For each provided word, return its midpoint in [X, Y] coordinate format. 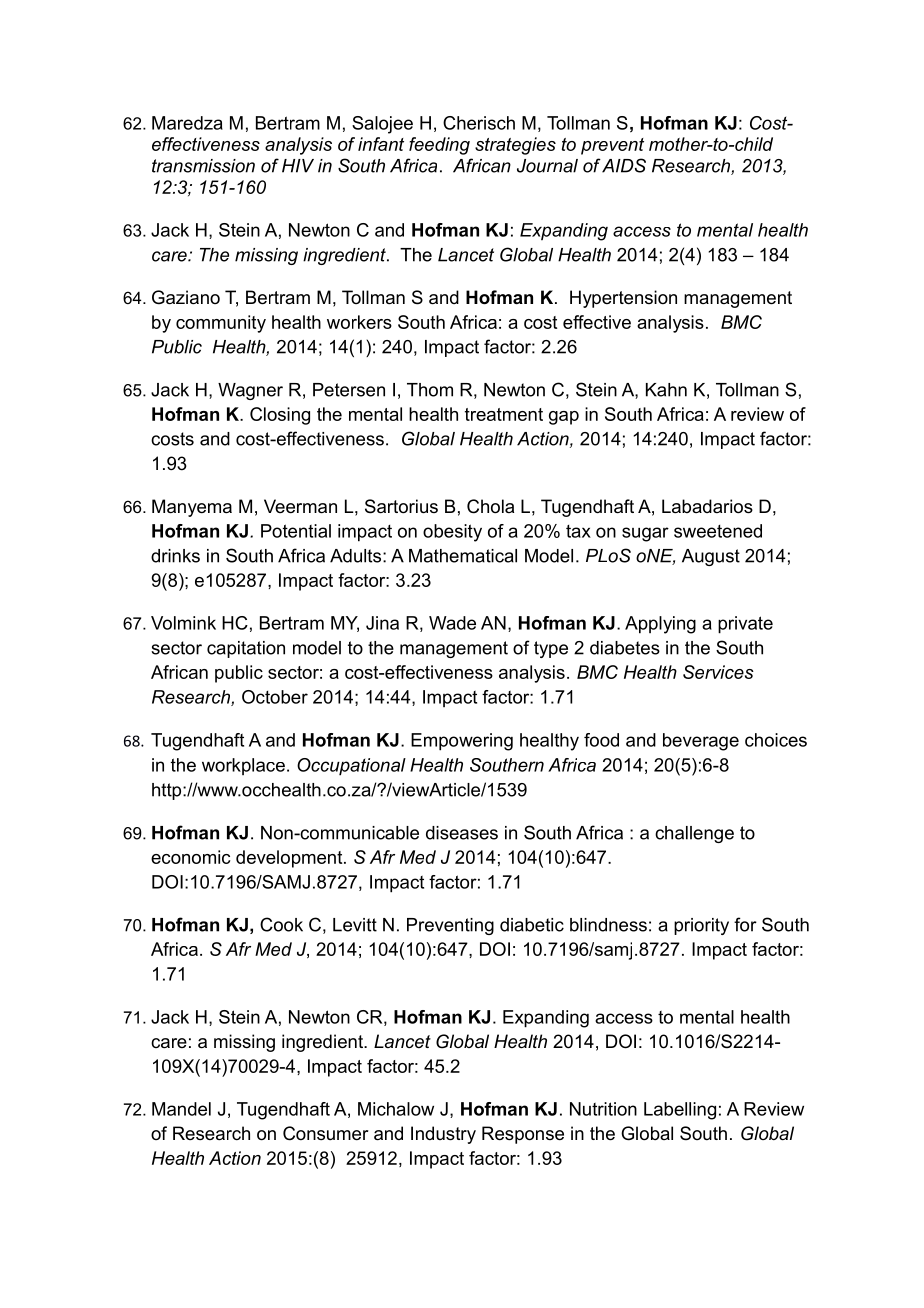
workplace [243, 766]
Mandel [181, 1109]
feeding [439, 146]
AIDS [624, 165]
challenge [694, 834]
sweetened [718, 531]
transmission [203, 166]
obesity [452, 533]
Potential [296, 531]
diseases [462, 833]
